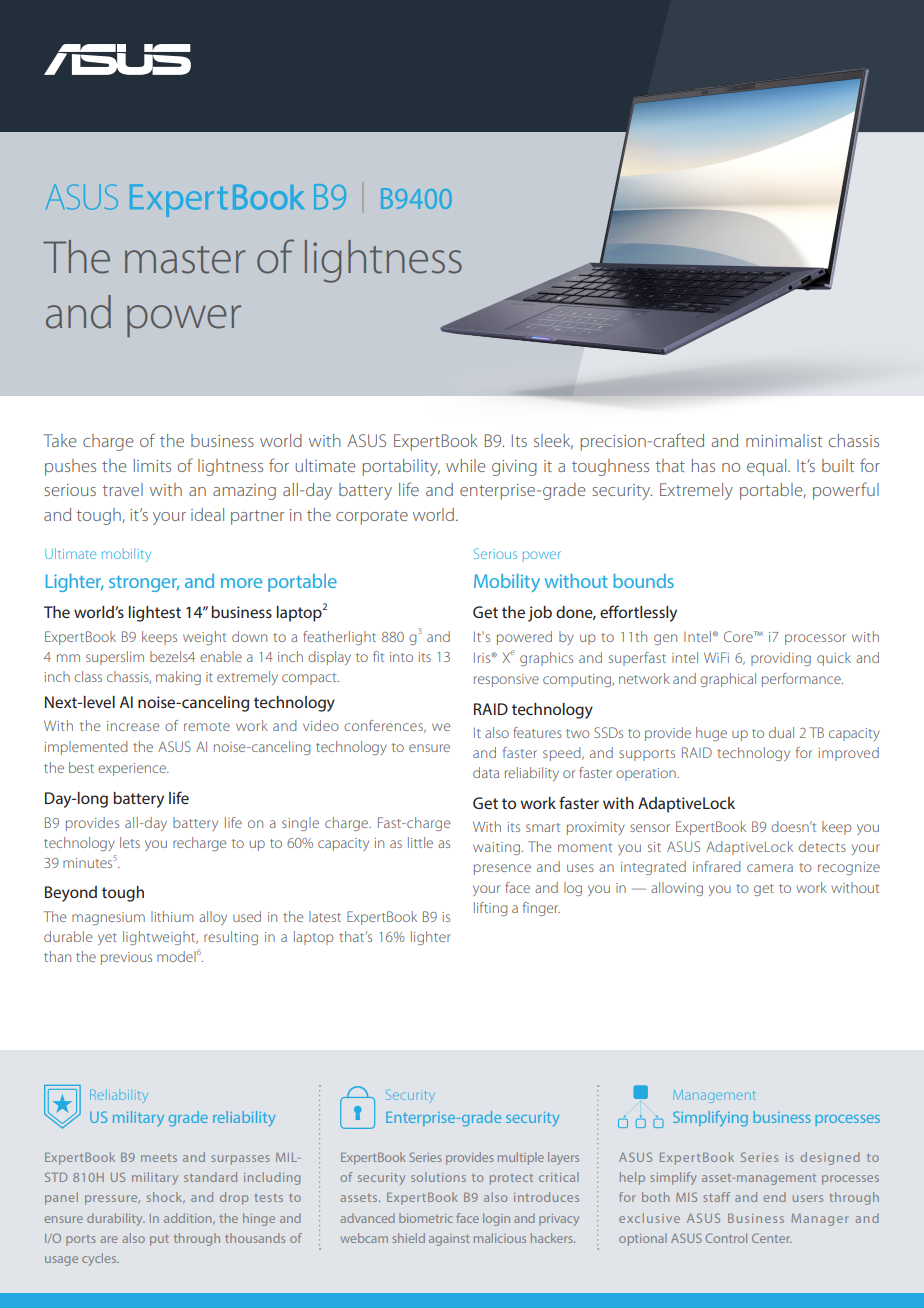 The height and width of the page is (1308, 924). Describe the element at coordinates (491, 909) in the page. I see `lifting` at that location.
